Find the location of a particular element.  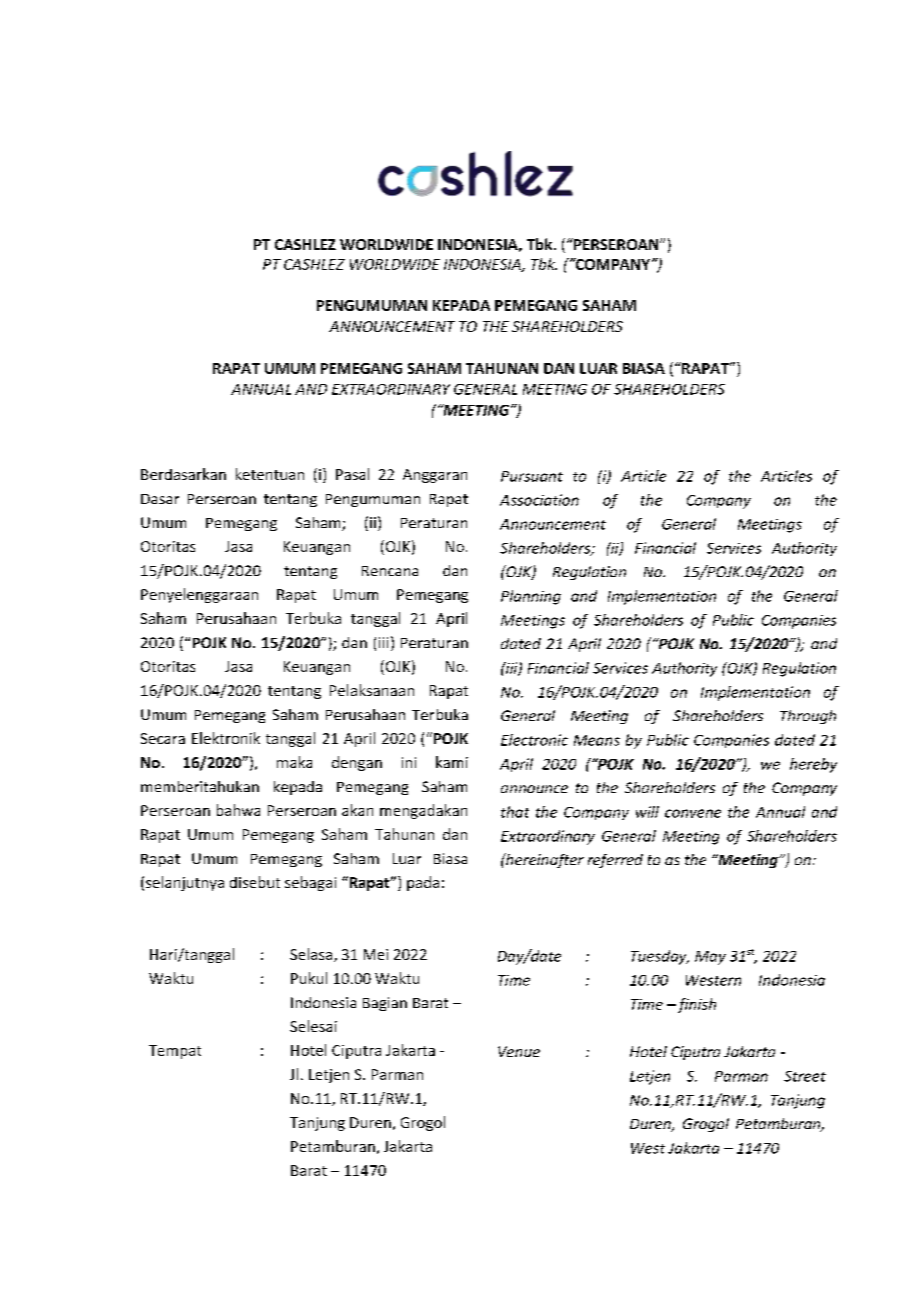

Pasal is located at coordinates (352, 474).
